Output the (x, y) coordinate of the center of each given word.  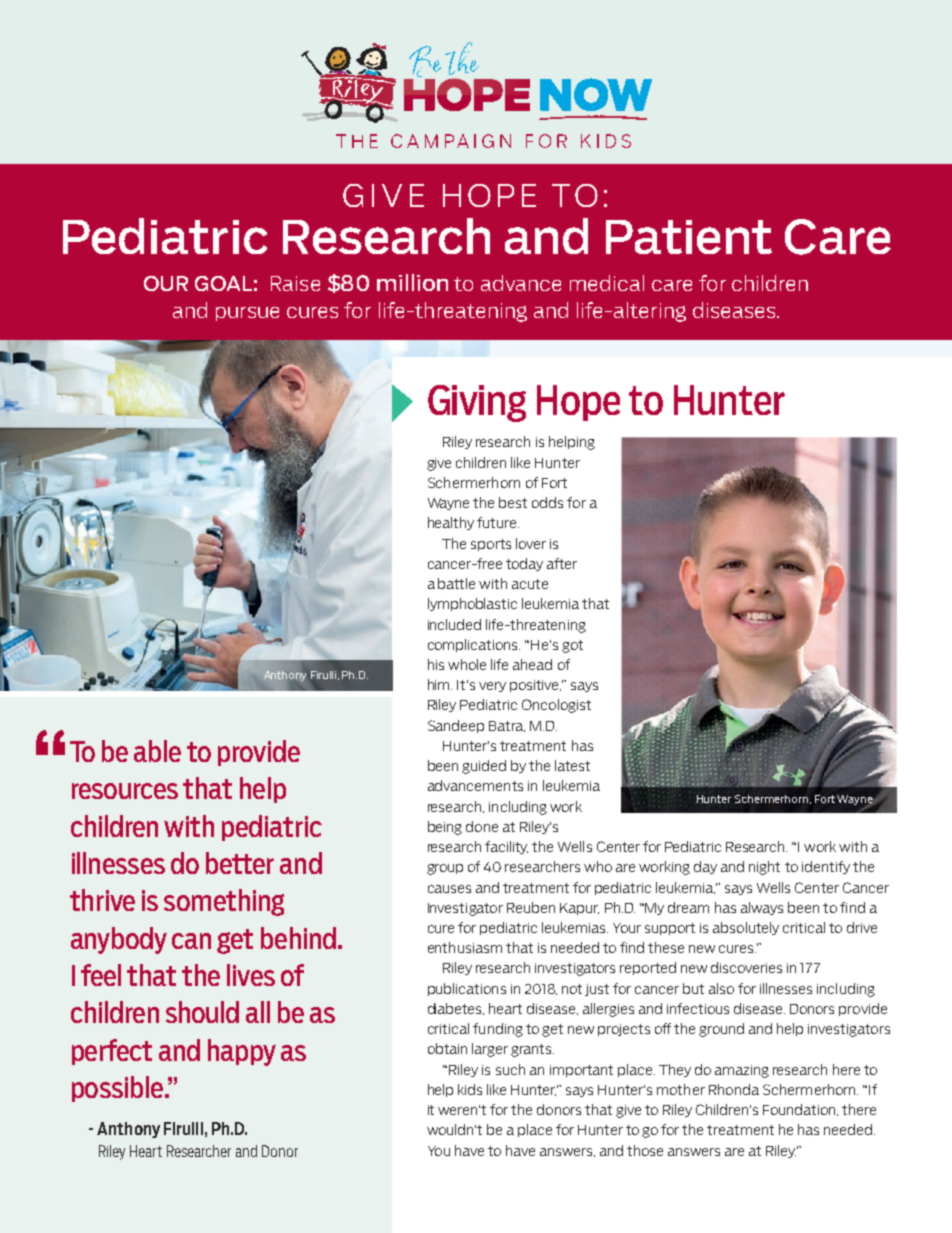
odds (547, 502)
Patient (689, 237)
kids (470, 1089)
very (492, 687)
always (762, 908)
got (572, 646)
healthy (451, 523)
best (513, 502)
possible (117, 1089)
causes (449, 889)
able (157, 751)
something (224, 902)
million (412, 282)
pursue (247, 314)
